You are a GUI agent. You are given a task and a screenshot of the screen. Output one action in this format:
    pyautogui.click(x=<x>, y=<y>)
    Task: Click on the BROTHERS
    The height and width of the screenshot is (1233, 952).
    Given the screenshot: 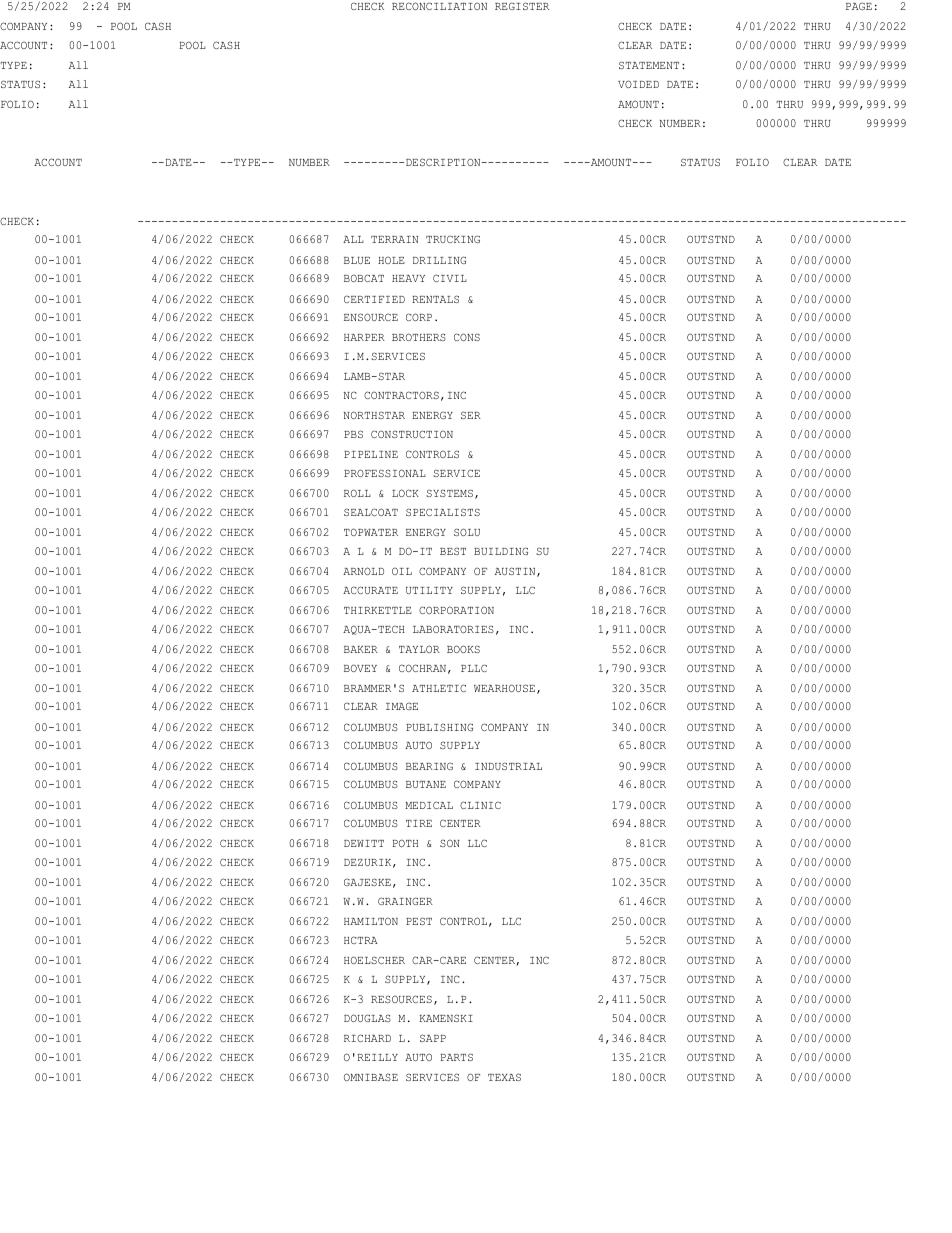 What is the action you would take?
    pyautogui.click(x=419, y=337)
